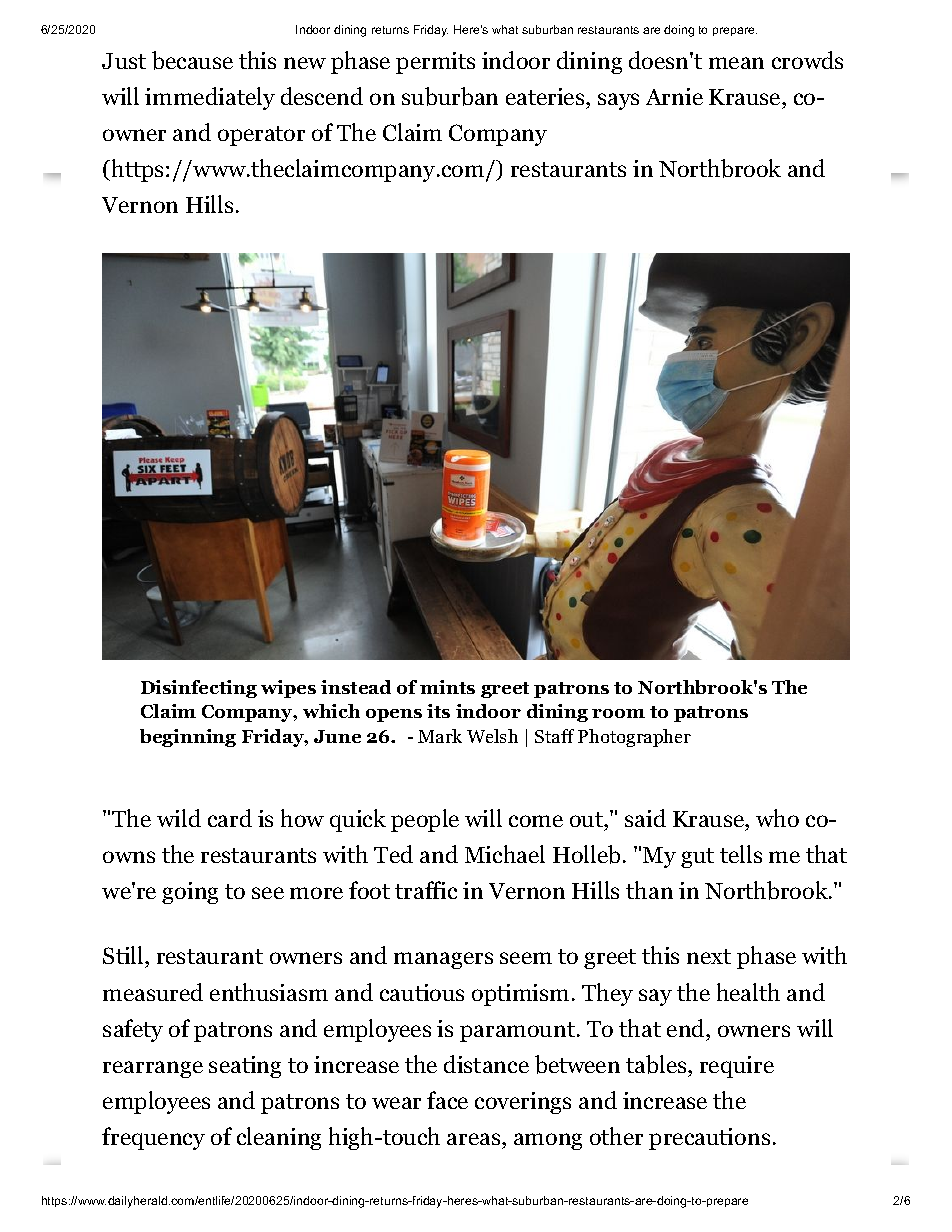  I want to click on Disinfecting, so click(199, 689).
